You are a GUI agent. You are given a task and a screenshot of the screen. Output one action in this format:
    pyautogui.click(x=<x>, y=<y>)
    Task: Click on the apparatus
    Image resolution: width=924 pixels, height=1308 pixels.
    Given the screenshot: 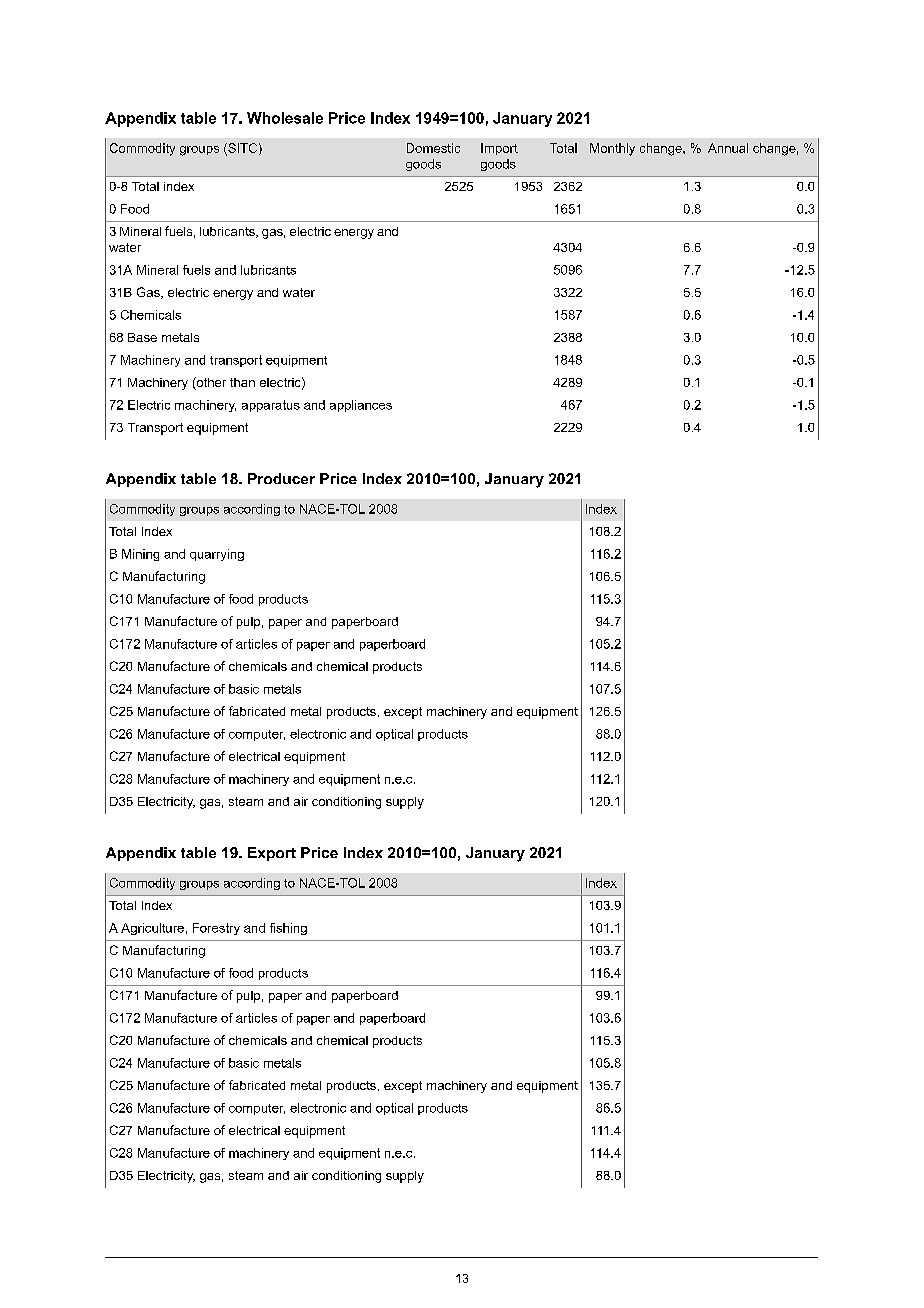 What is the action you would take?
    pyautogui.click(x=271, y=406)
